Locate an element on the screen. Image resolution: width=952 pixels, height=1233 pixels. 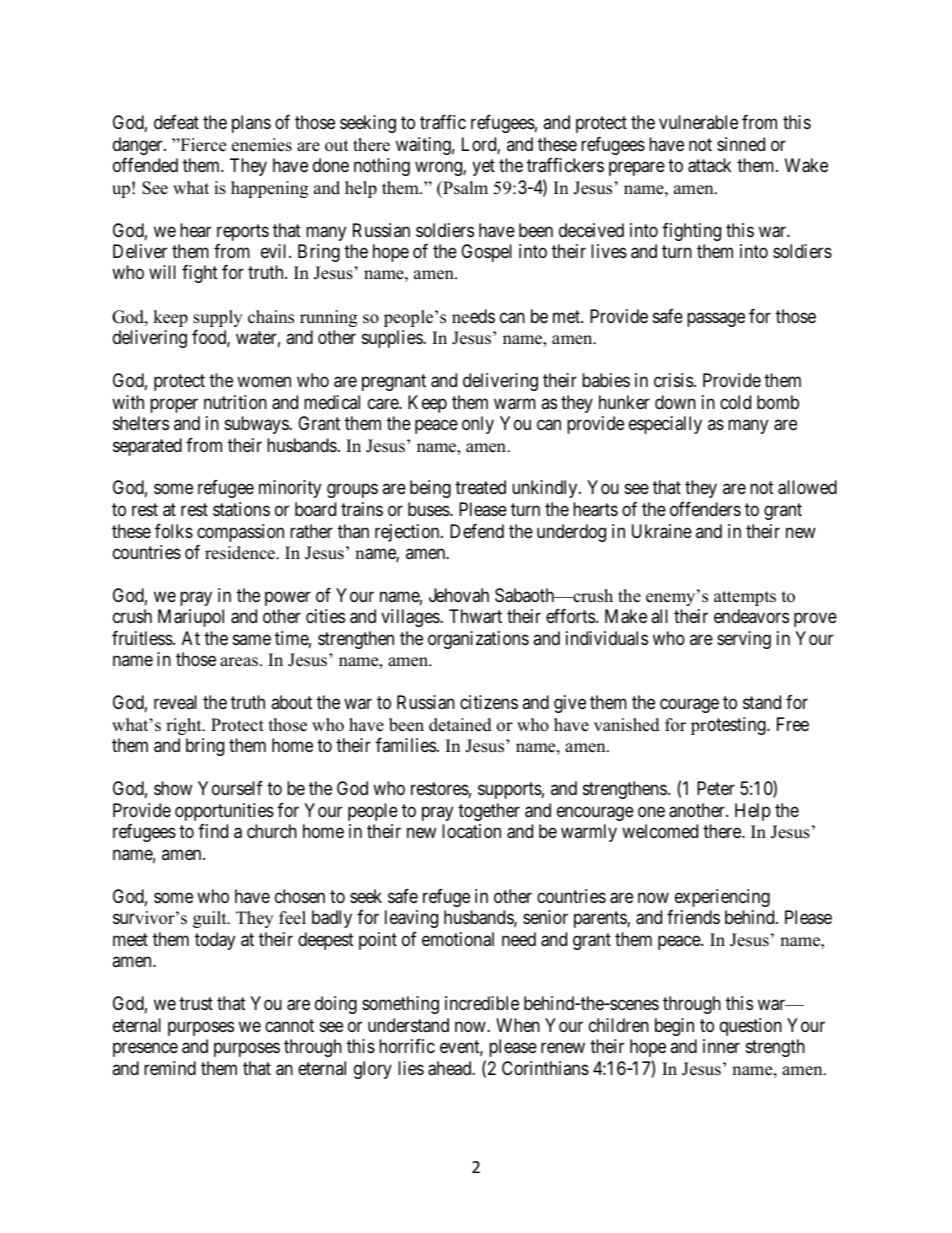
only is located at coordinates (478, 425).
